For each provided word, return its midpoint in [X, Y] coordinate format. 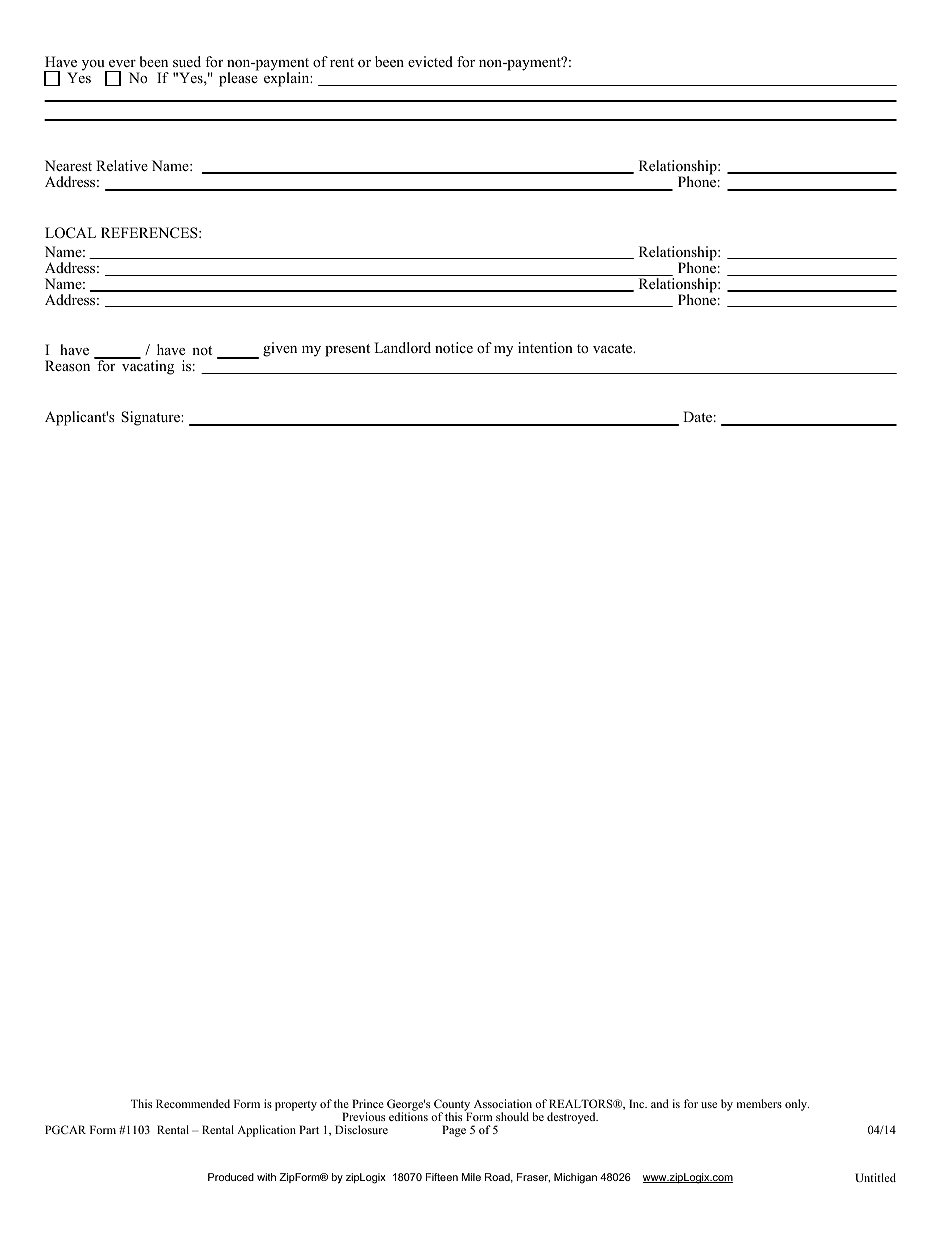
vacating [147, 366]
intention [545, 347]
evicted [430, 61]
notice [454, 348]
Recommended [193, 1103]
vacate [614, 348]
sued [187, 61]
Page [454, 1131]
